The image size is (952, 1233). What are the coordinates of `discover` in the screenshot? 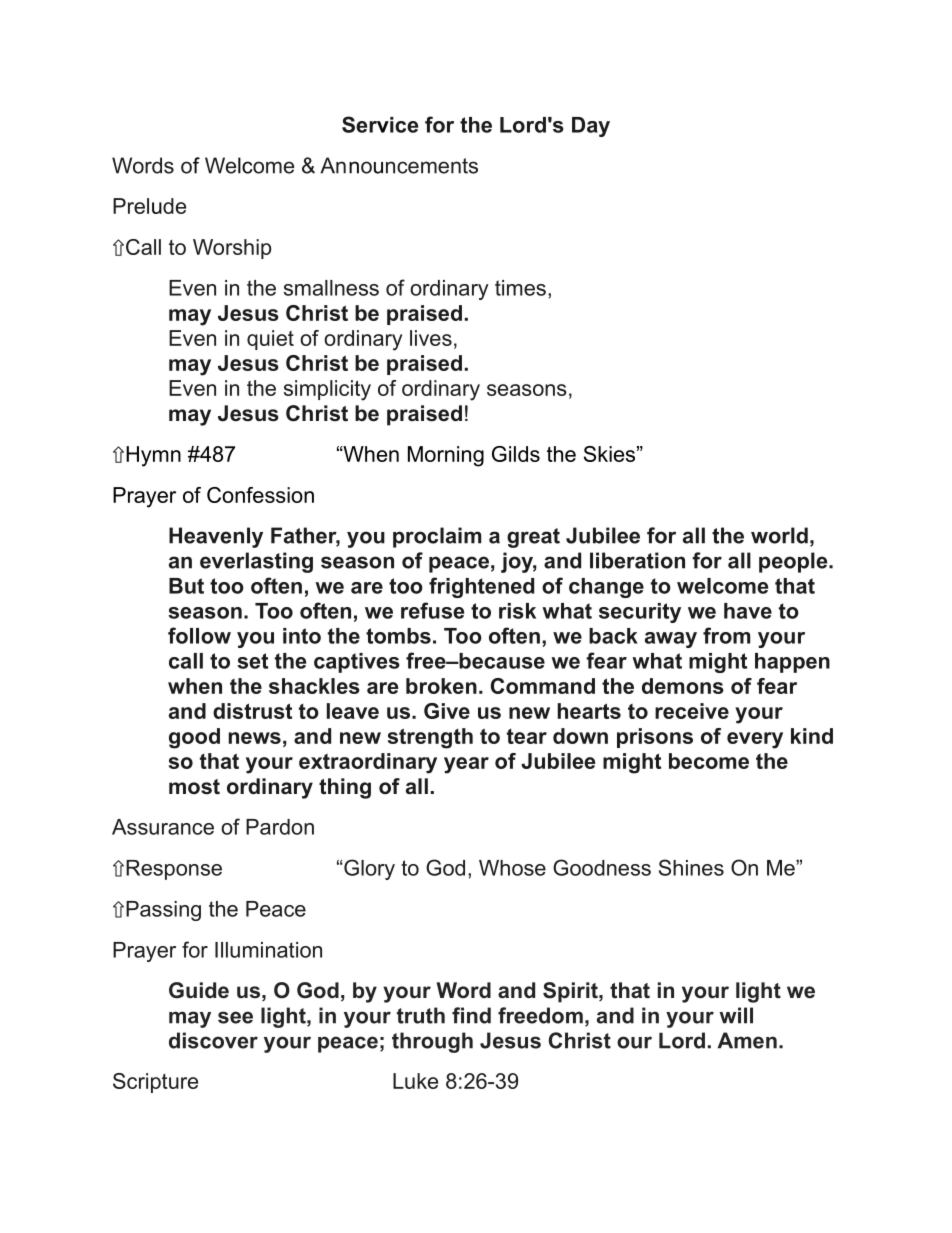 It's located at (213, 1040).
